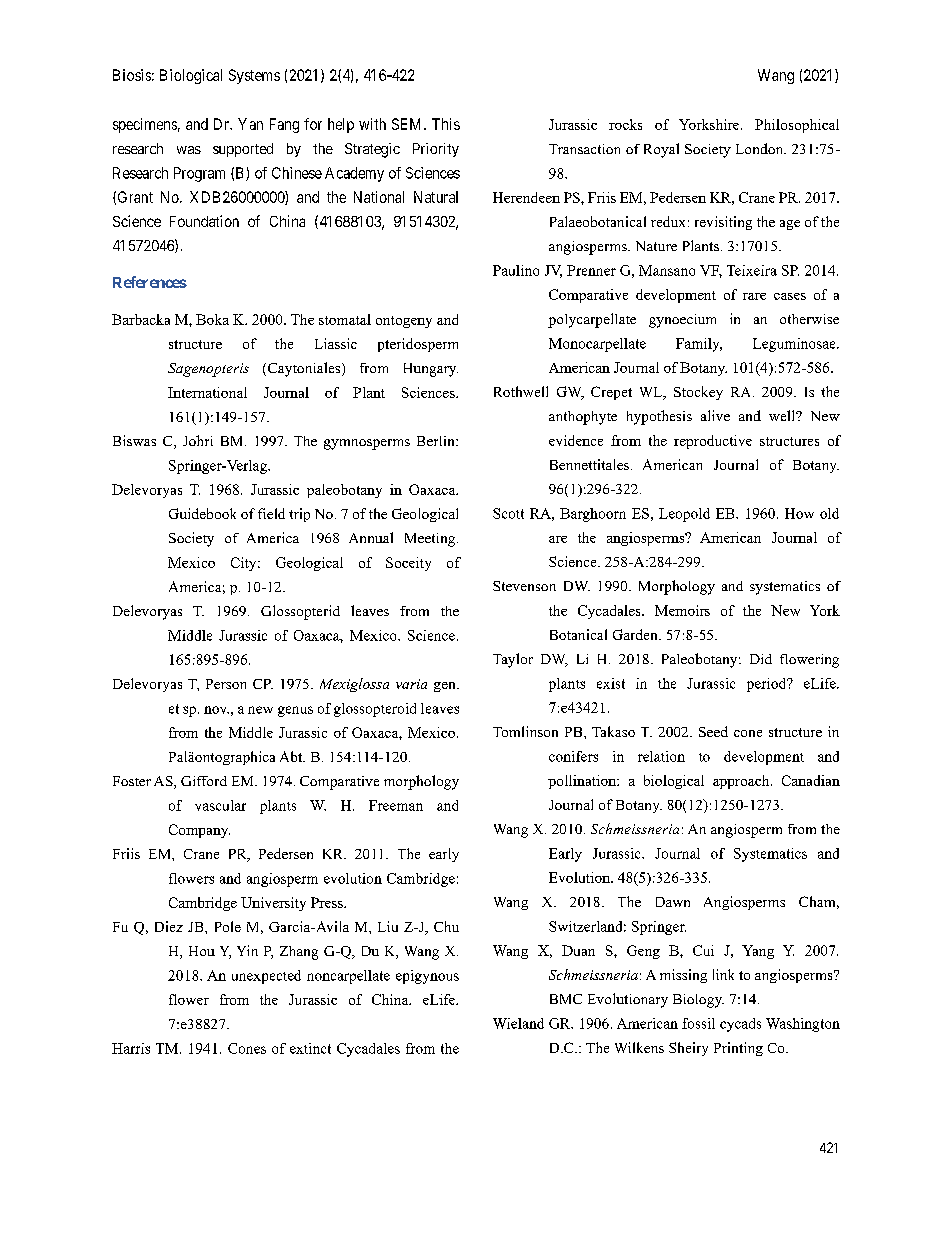  What do you see at coordinates (797, 126) in the screenshot?
I see `Philosophical` at bounding box center [797, 126].
